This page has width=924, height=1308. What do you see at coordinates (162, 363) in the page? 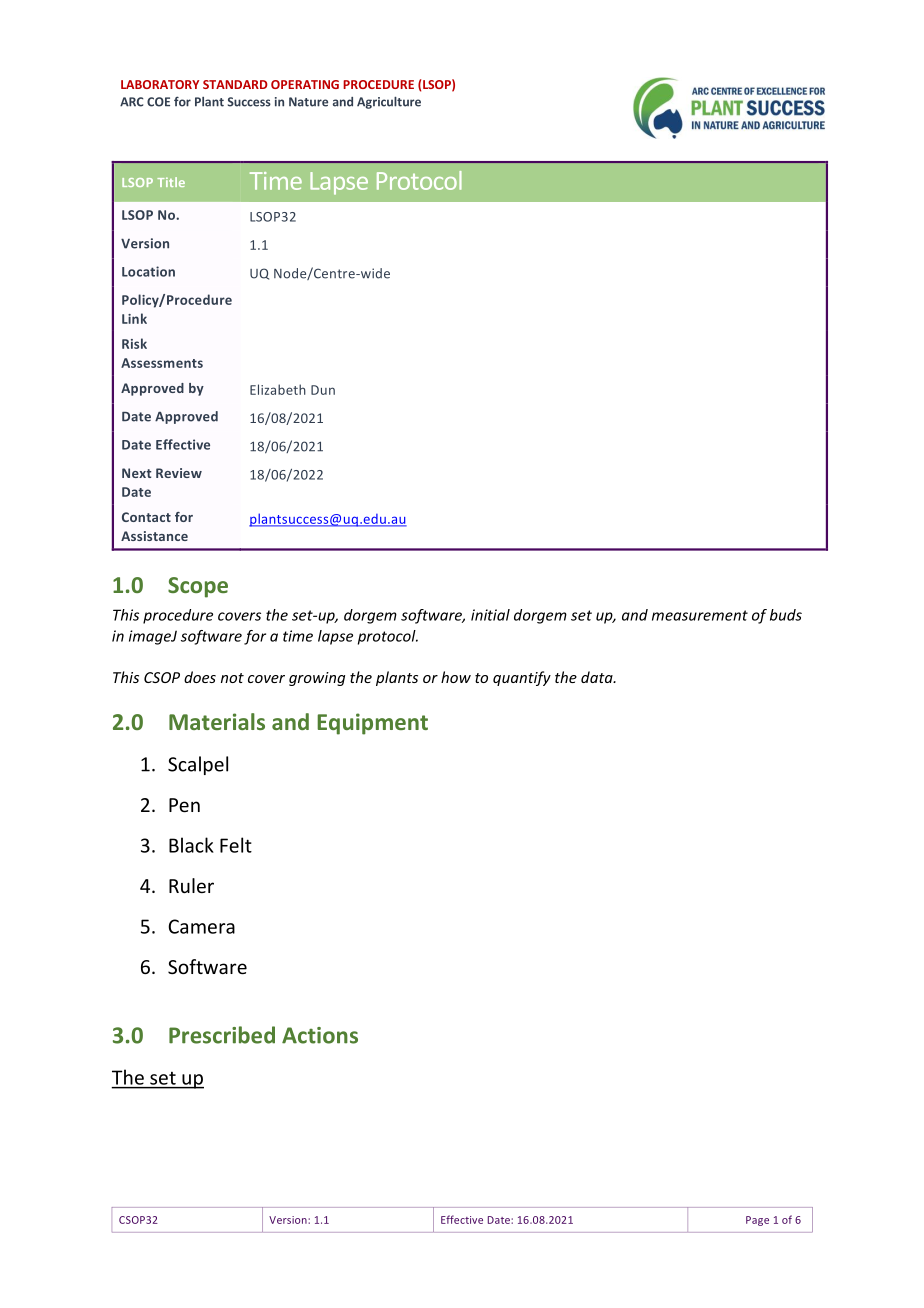
I see `Assessments` at bounding box center [162, 363].
